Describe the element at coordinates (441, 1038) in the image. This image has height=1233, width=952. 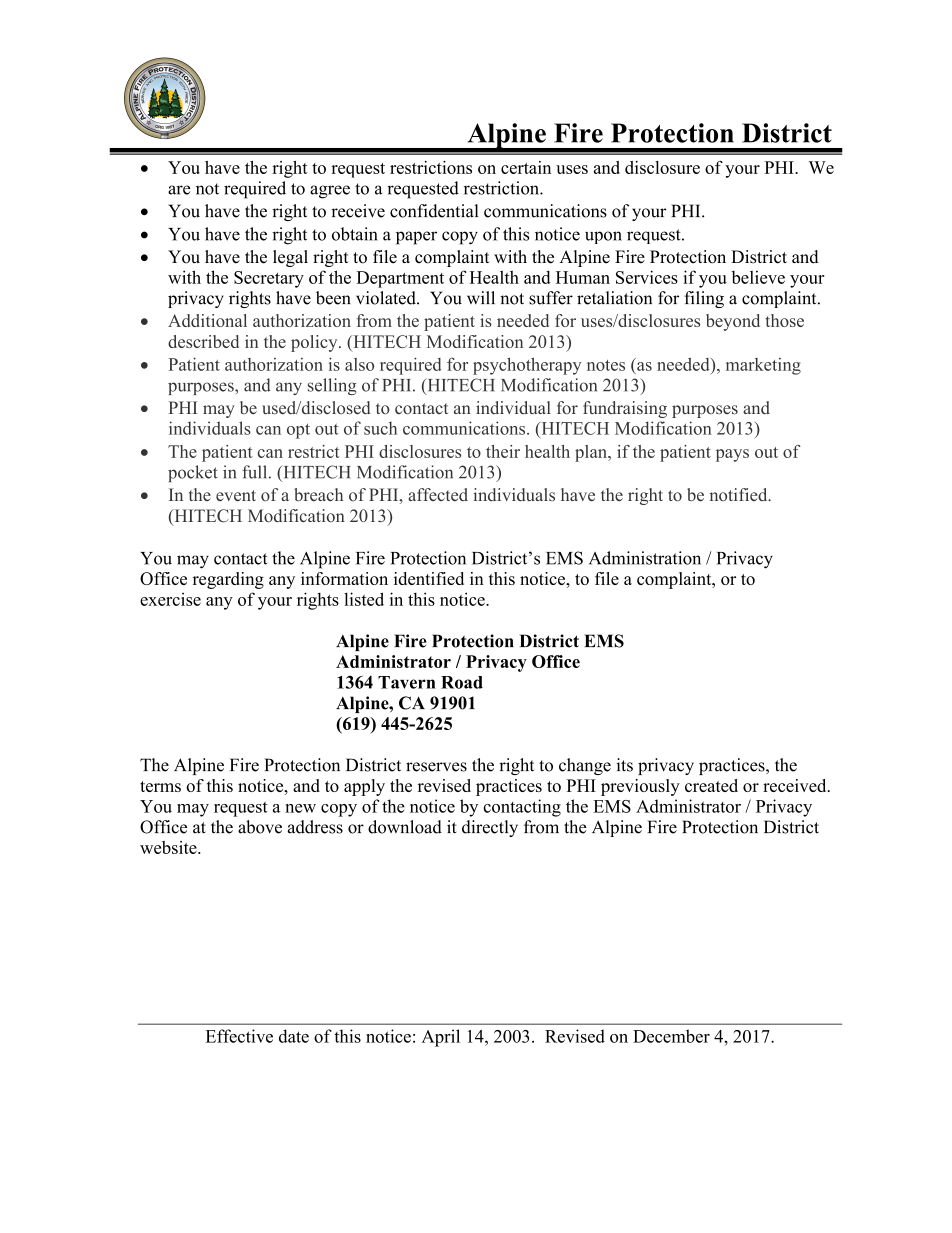
I see `April` at that location.
